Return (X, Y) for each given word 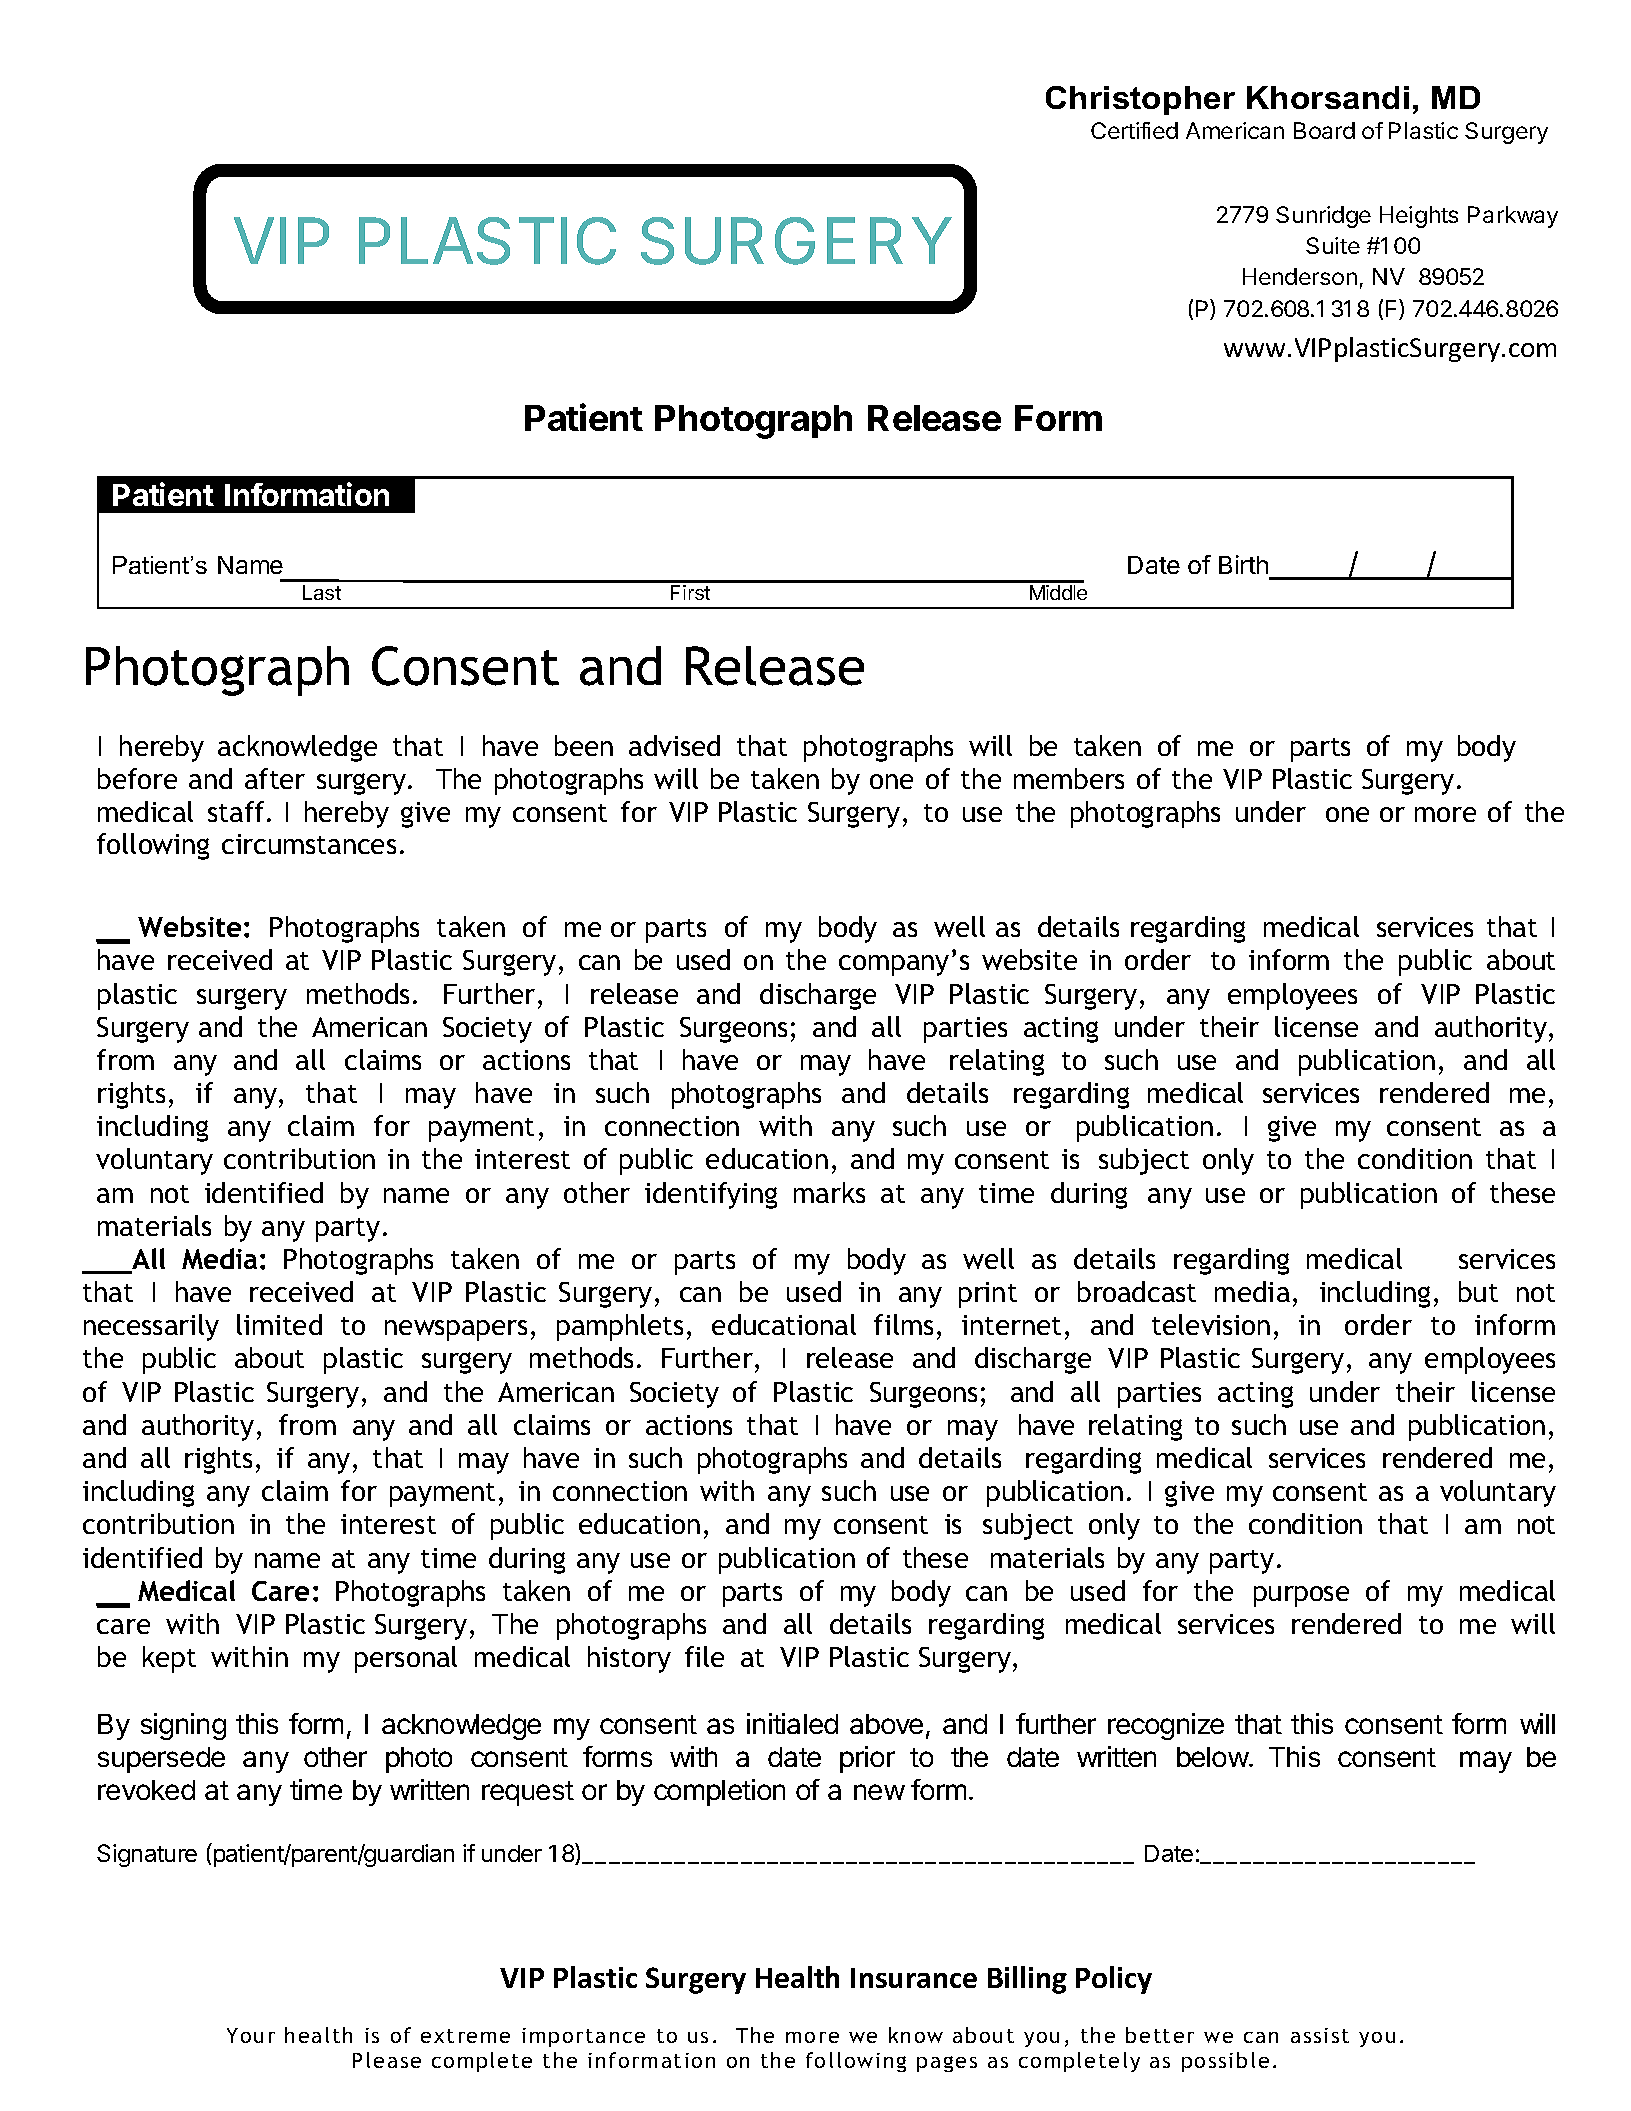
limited (279, 1324)
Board (1324, 130)
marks (829, 1192)
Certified (1134, 130)
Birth (1243, 564)
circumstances (309, 844)
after (275, 778)
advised (674, 745)
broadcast (1137, 1291)
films (903, 1324)
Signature (147, 1855)
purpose (1301, 1596)
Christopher (1140, 100)
